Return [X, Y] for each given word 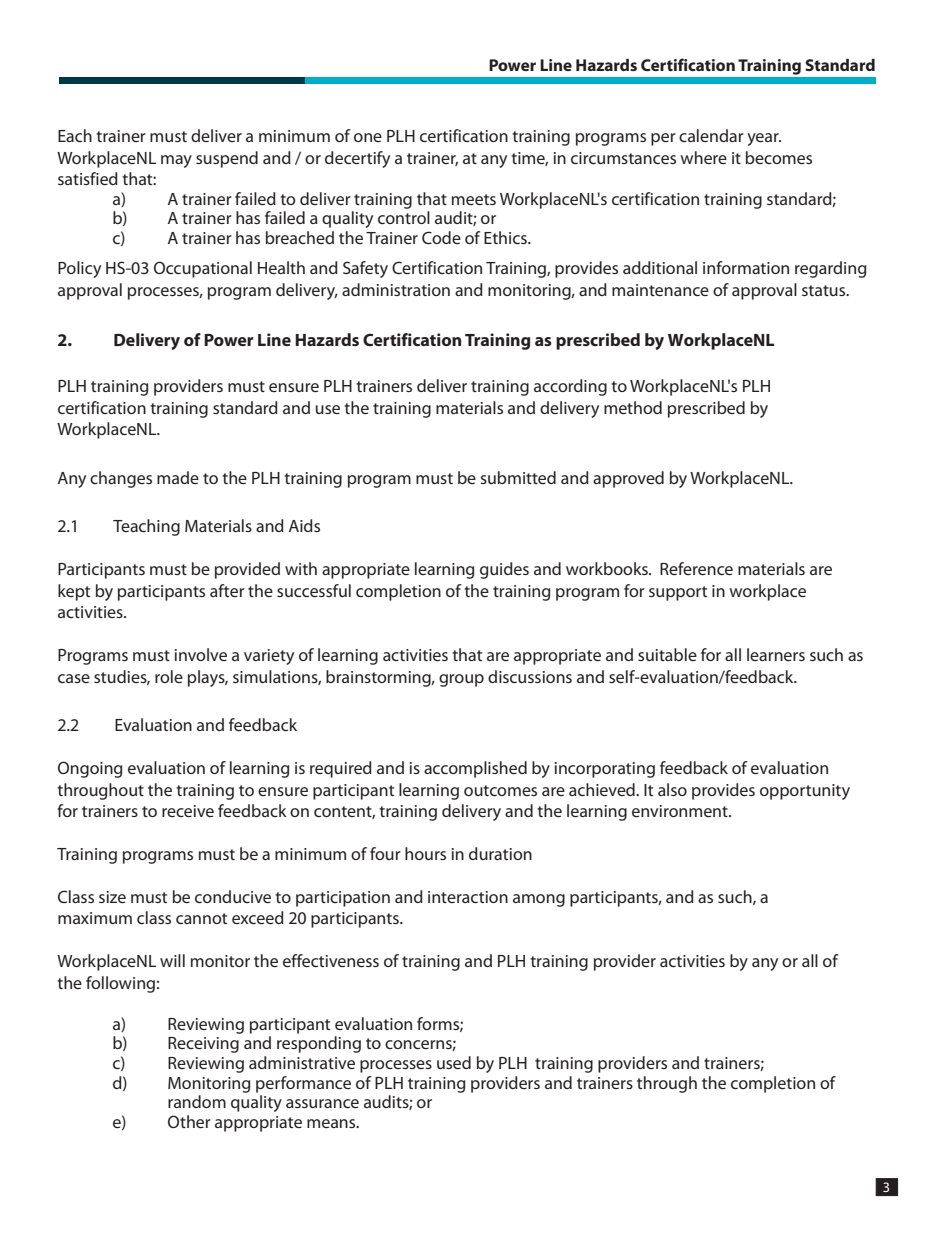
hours [425, 853]
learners [776, 654]
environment [681, 811]
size [112, 897]
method [633, 407]
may [176, 161]
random [197, 1101]
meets [474, 199]
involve [201, 654]
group [461, 680]
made [178, 477]
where [704, 157]
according [570, 387]
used [454, 1062]
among [539, 900]
